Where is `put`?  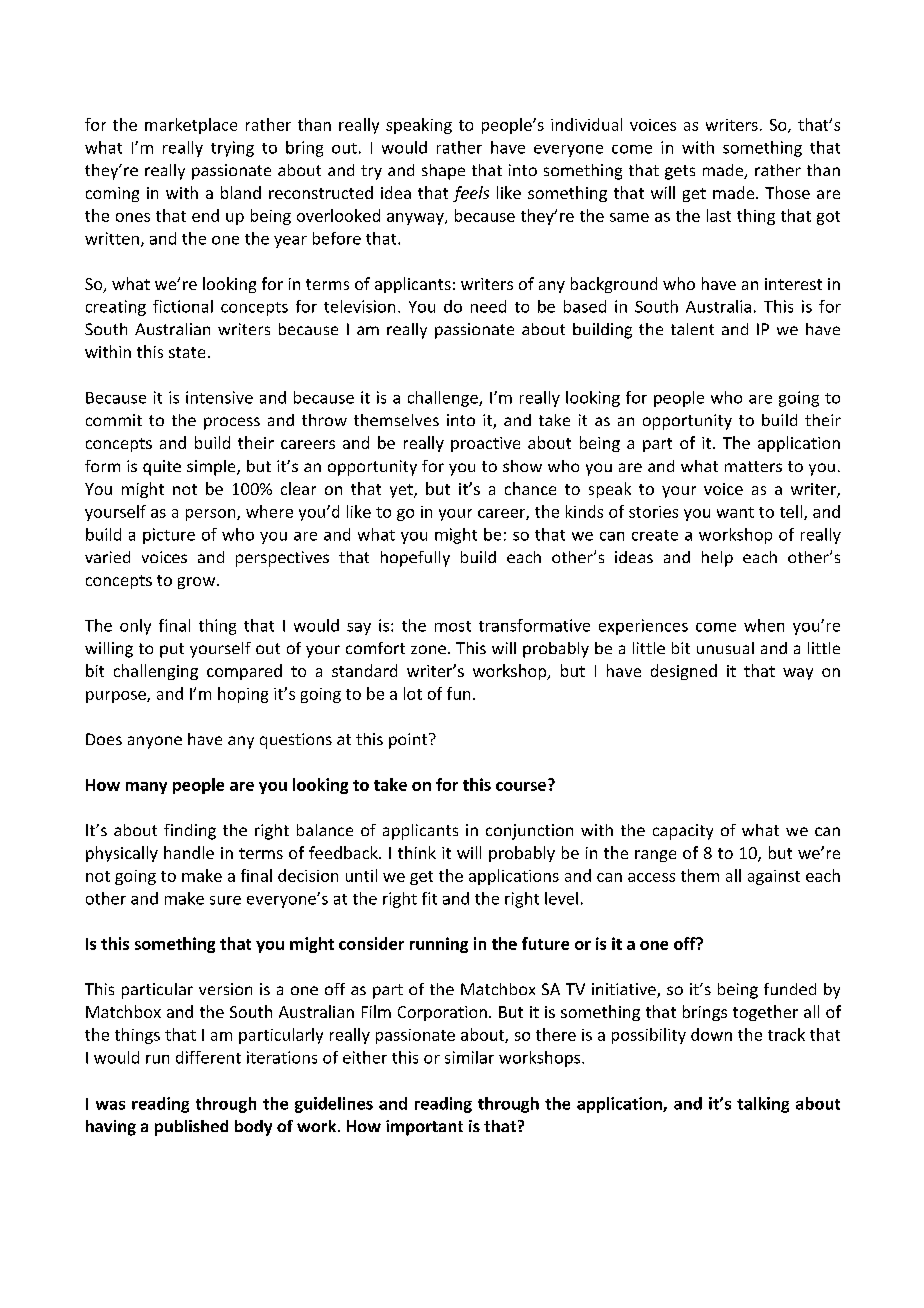
put is located at coordinates (172, 650).
